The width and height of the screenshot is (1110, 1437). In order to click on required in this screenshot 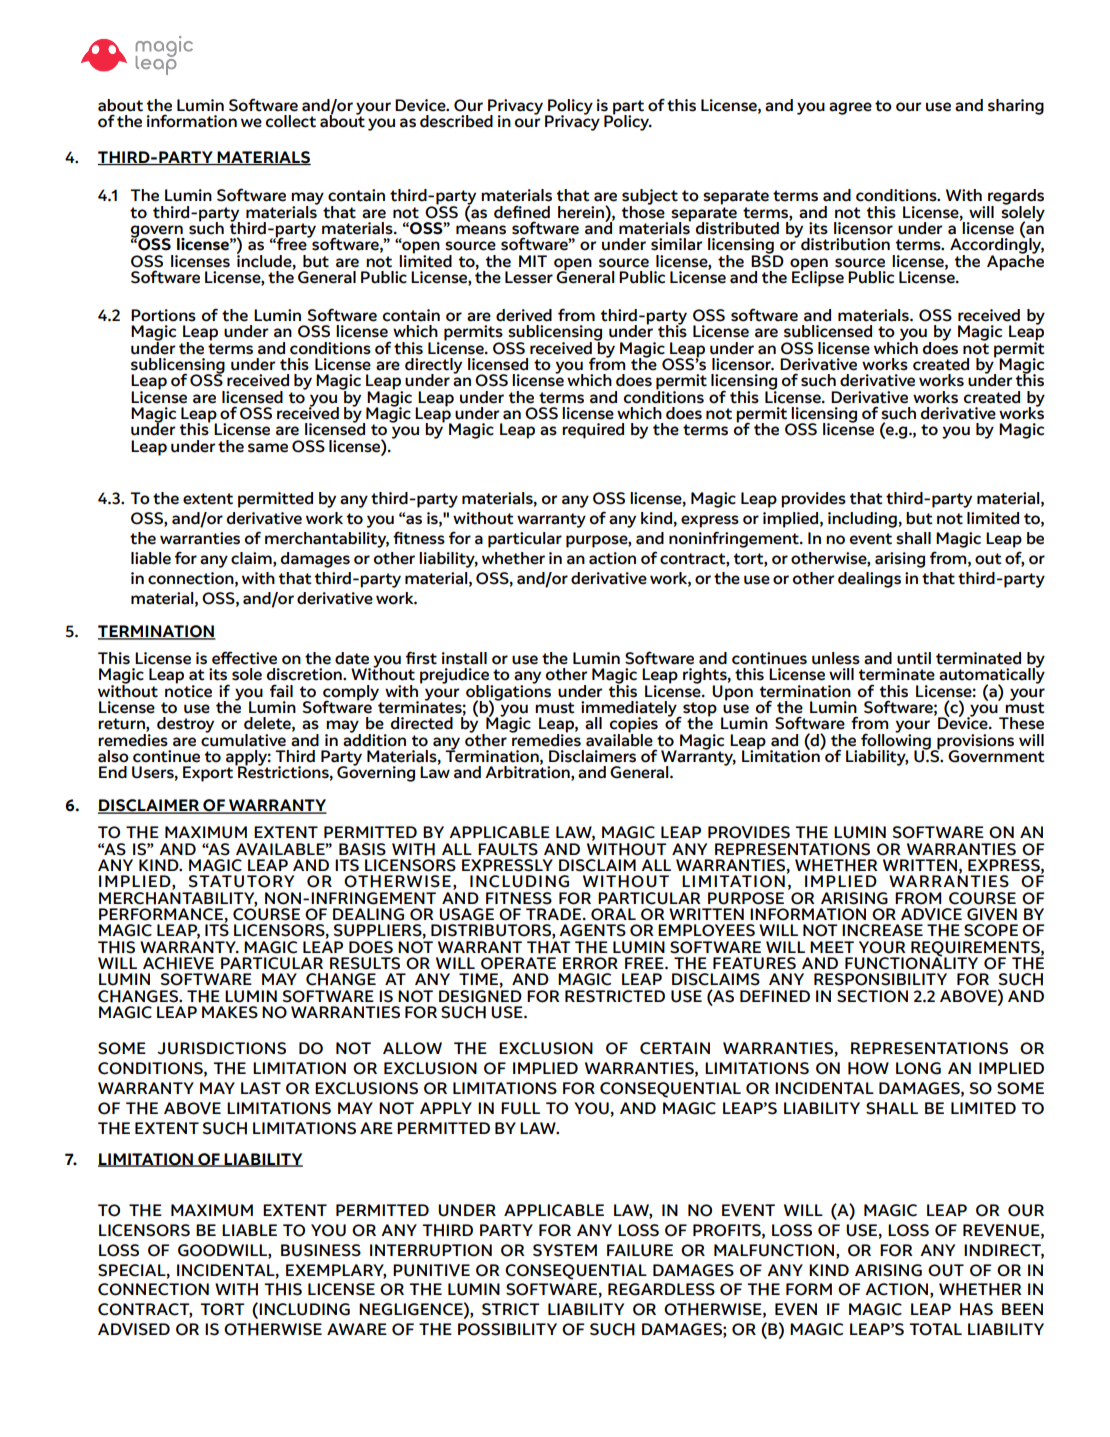, I will do `click(593, 431)`.
